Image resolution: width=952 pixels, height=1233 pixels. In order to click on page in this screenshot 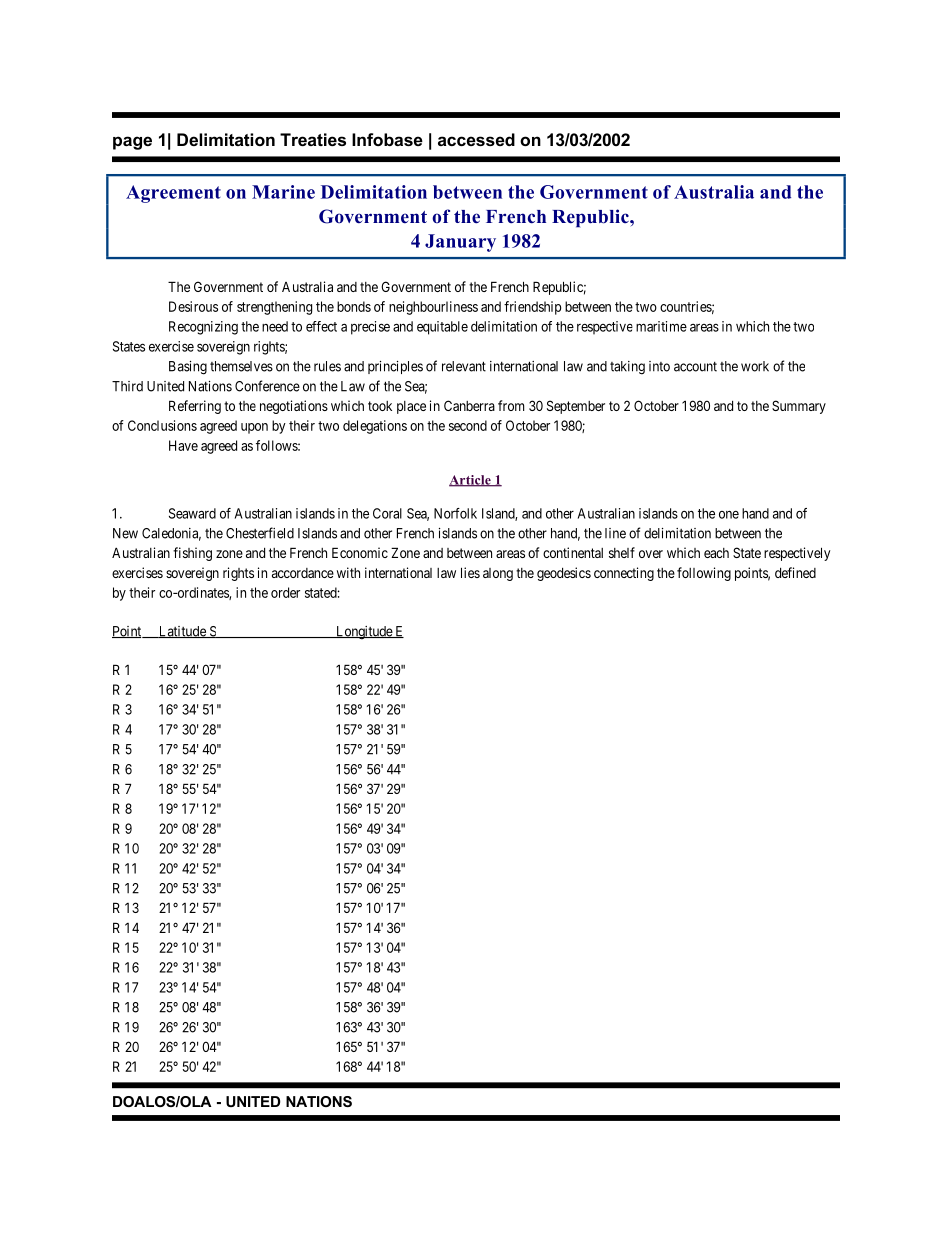, I will do `click(132, 143)`.
